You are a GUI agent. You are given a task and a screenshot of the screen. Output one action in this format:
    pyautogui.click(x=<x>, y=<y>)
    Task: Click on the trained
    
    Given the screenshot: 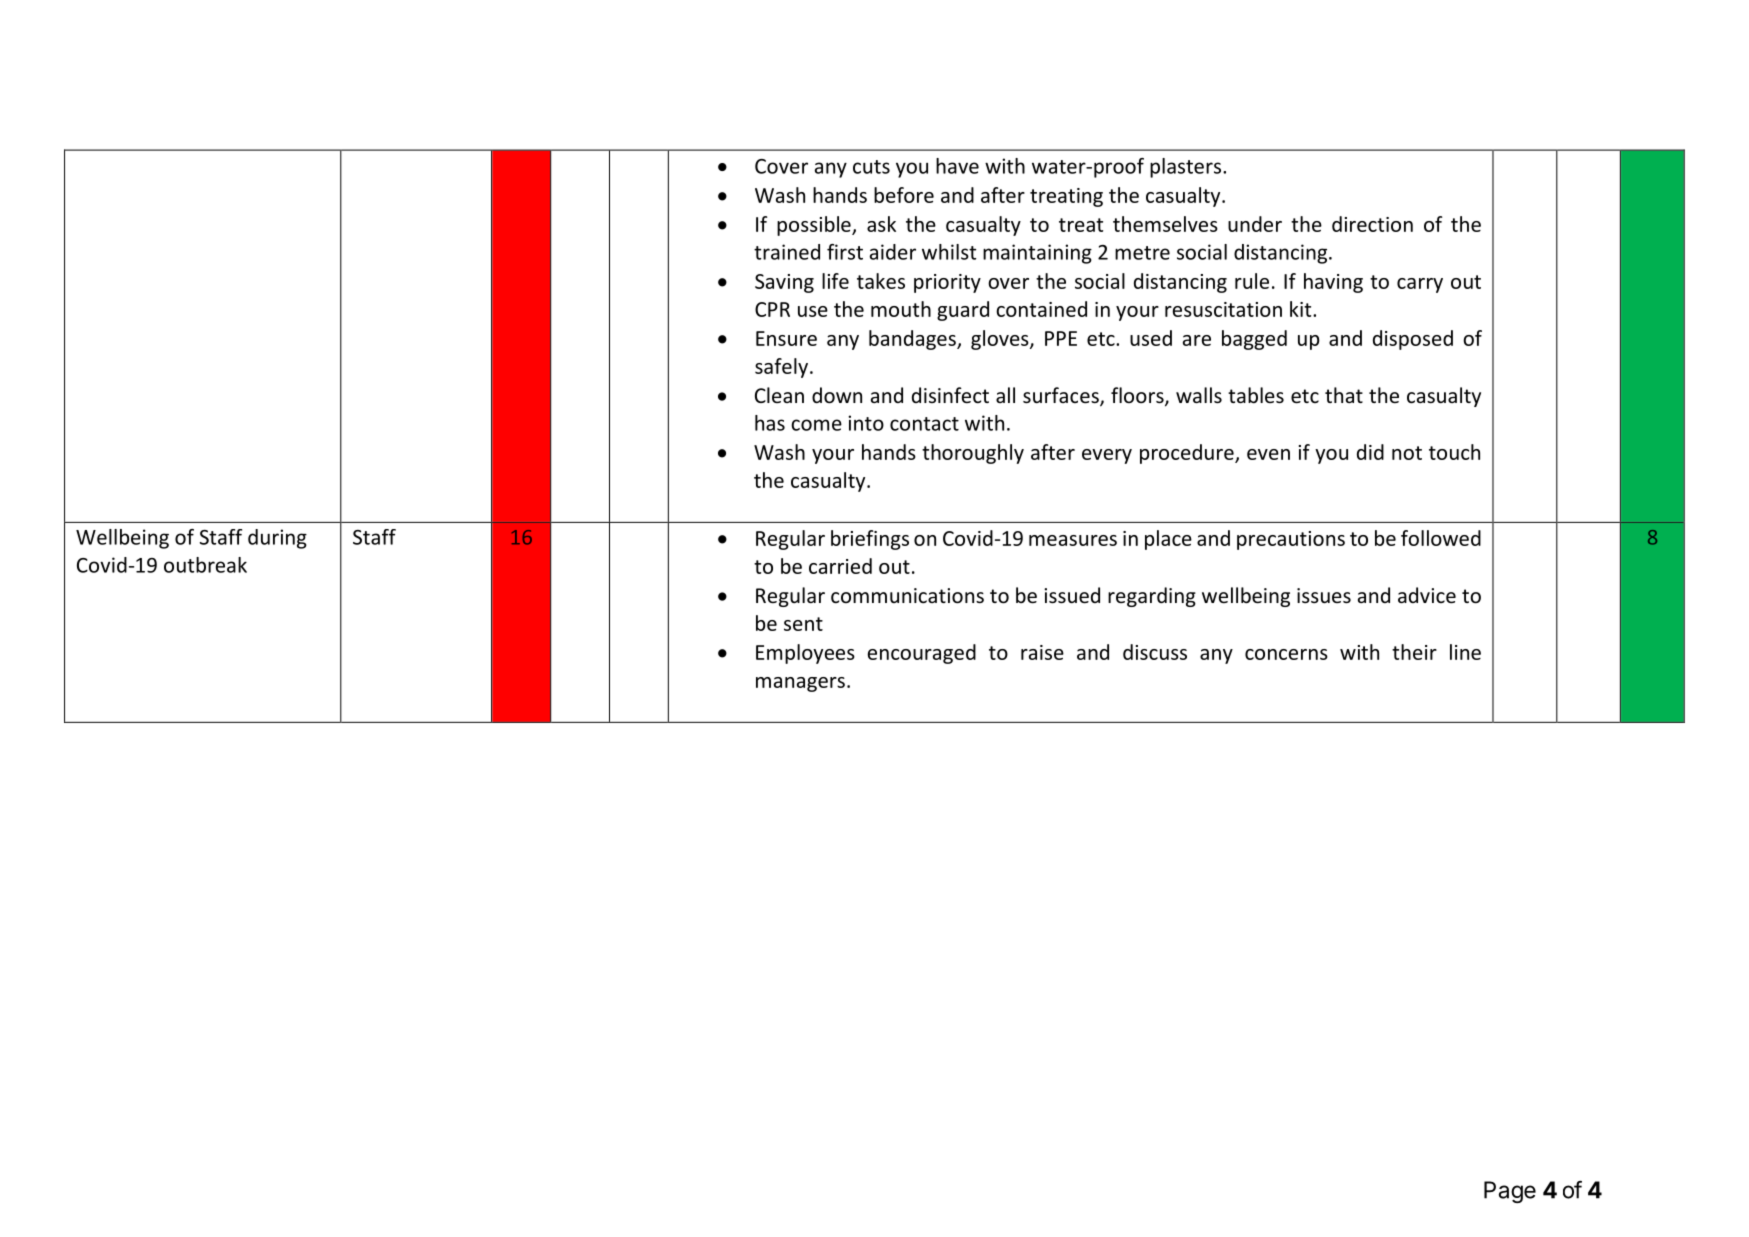 What is the action you would take?
    pyautogui.click(x=787, y=252)
